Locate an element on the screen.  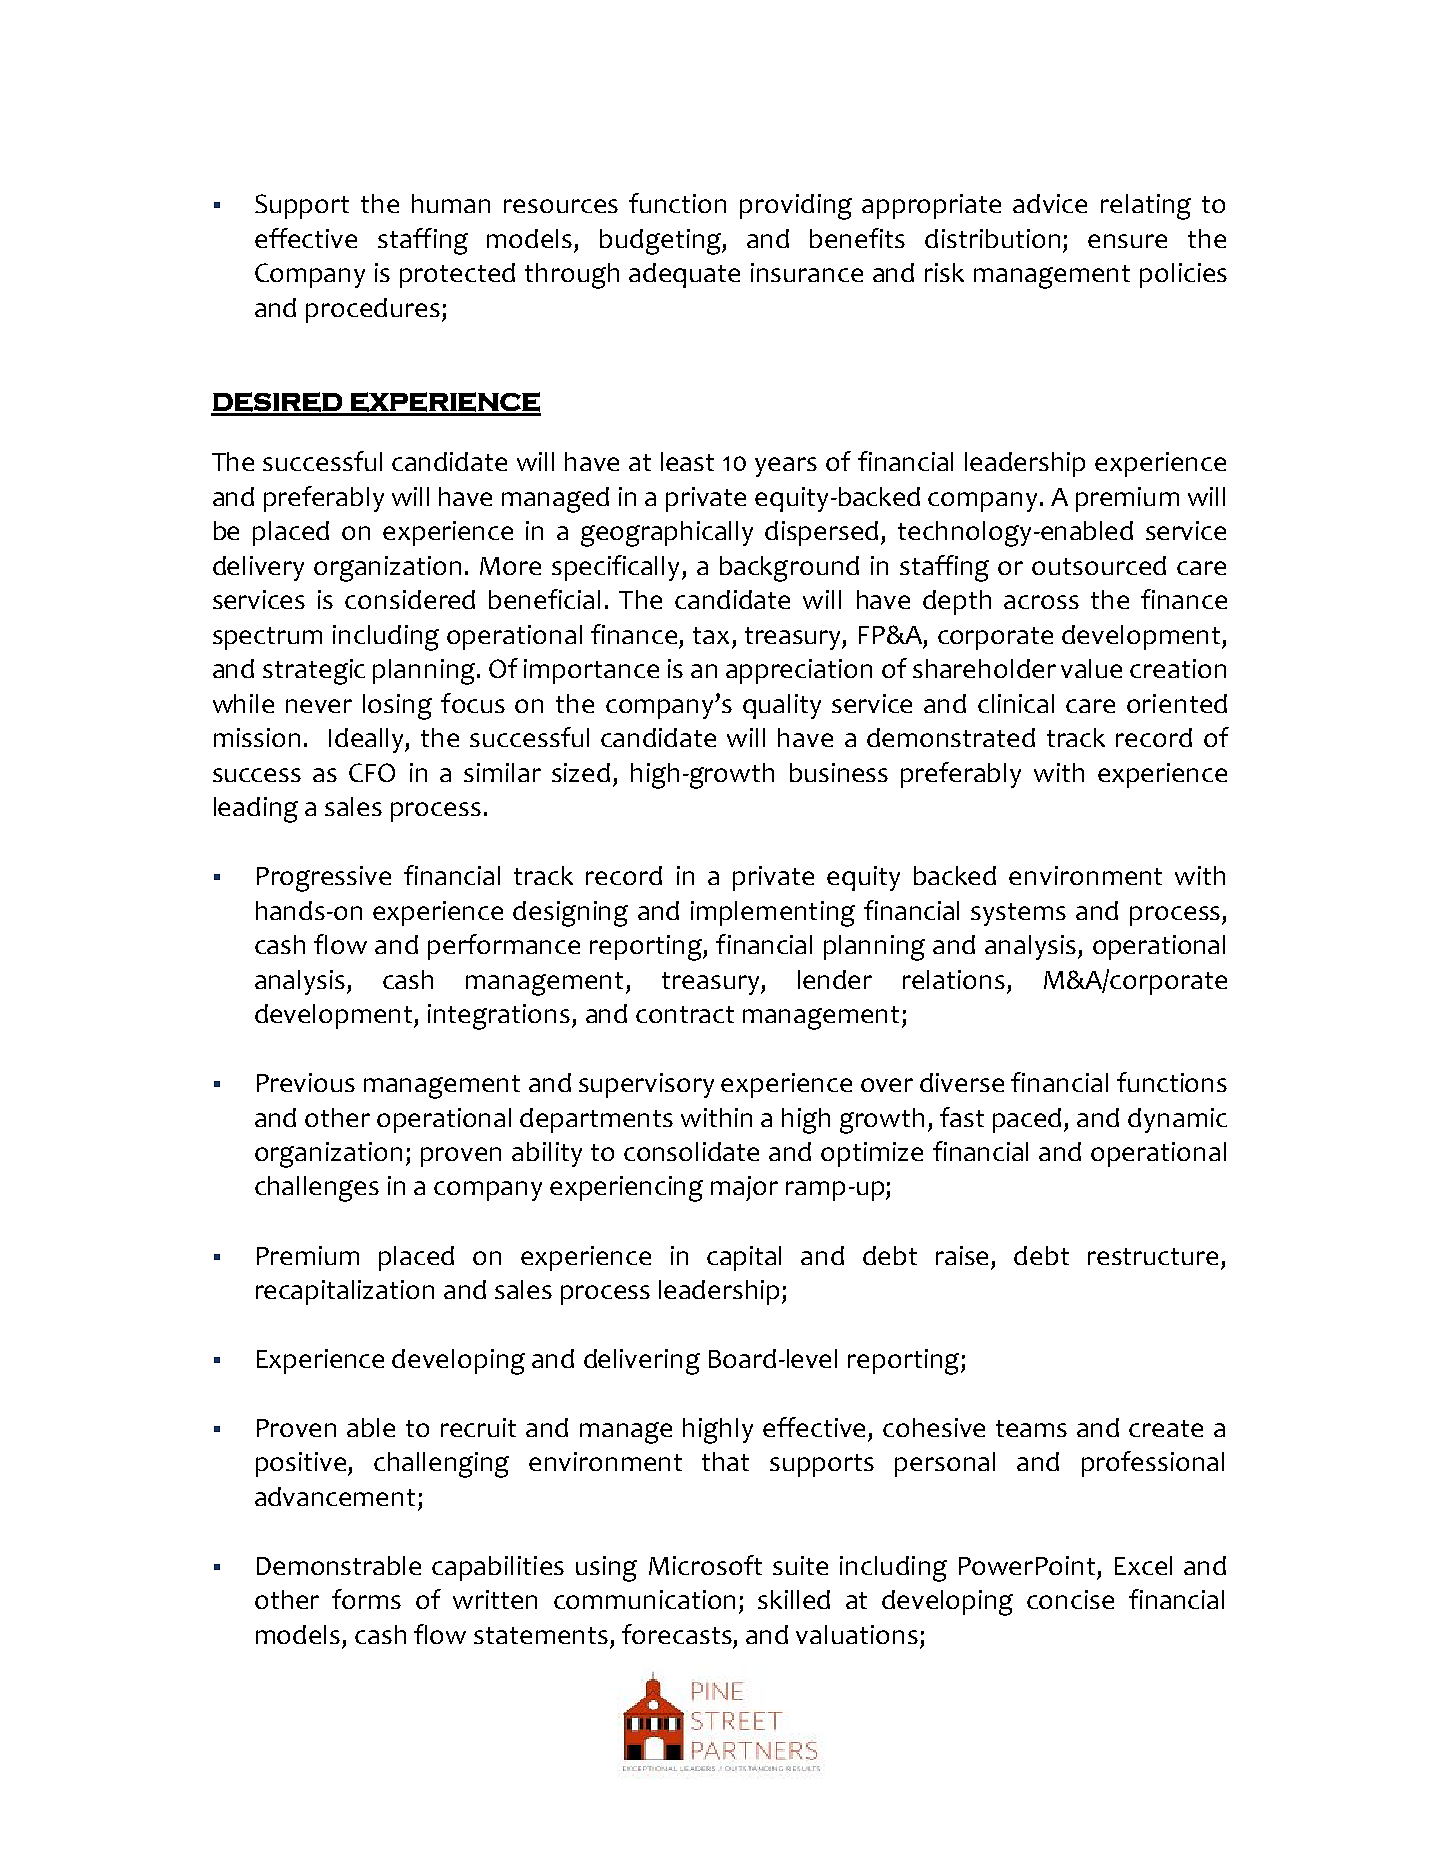
forms is located at coordinates (366, 1599).
